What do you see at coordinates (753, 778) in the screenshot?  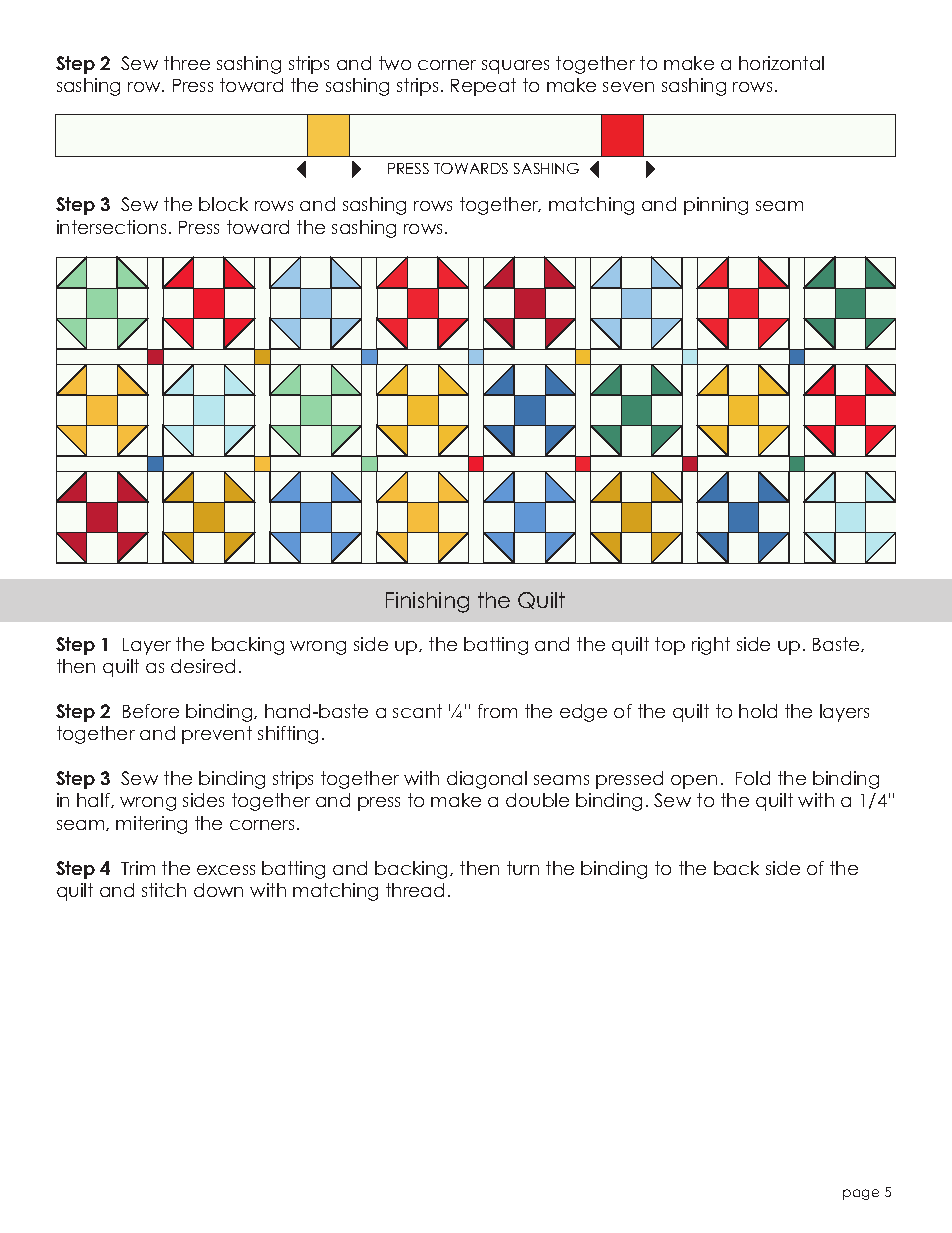 I see `Fold` at bounding box center [753, 778].
